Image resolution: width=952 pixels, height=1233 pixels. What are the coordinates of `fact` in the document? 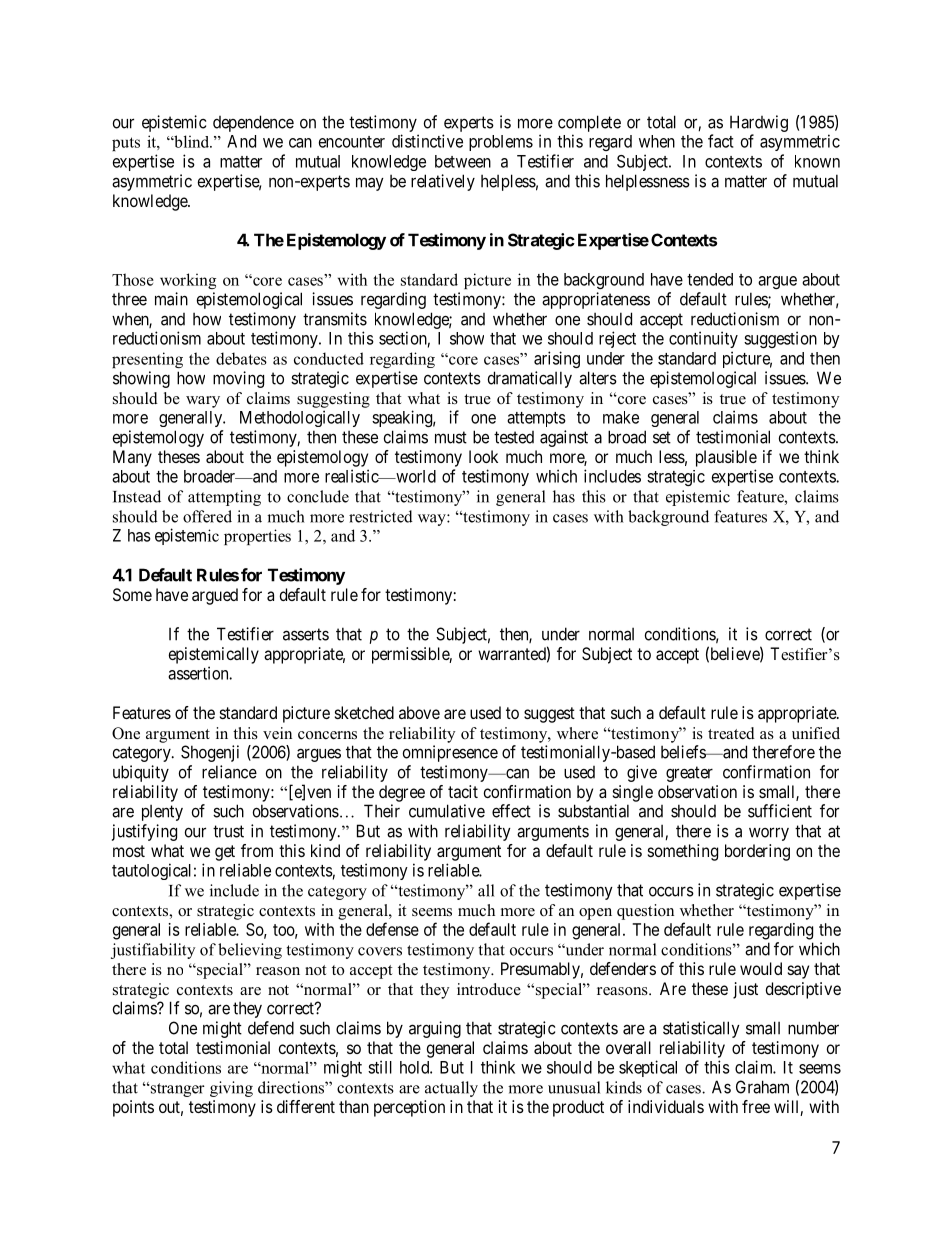 It's located at (721, 141).
